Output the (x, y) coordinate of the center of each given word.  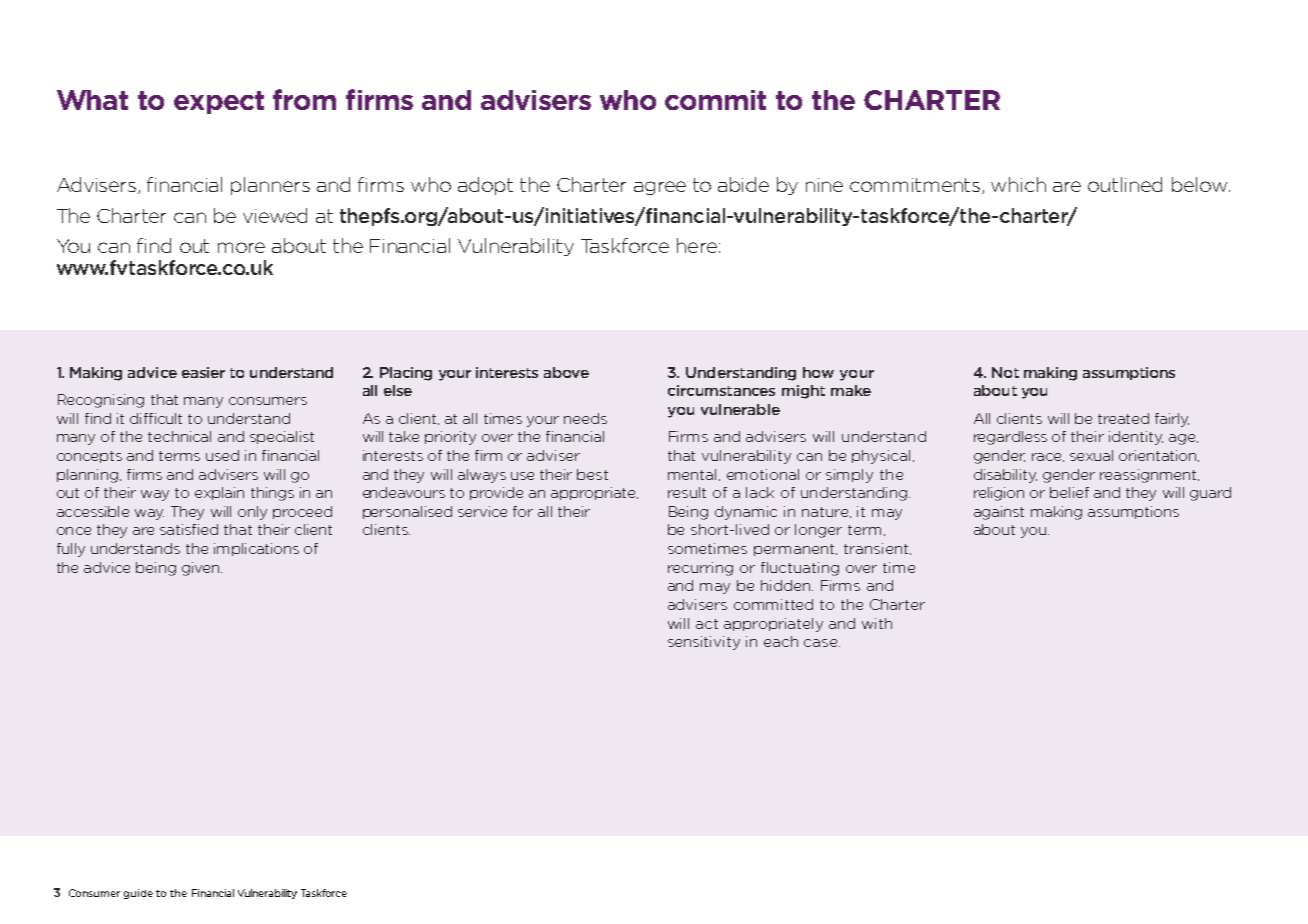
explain (219, 493)
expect (219, 102)
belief (1069, 492)
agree (660, 188)
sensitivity (704, 643)
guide (138, 894)
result (687, 492)
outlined (1125, 184)
